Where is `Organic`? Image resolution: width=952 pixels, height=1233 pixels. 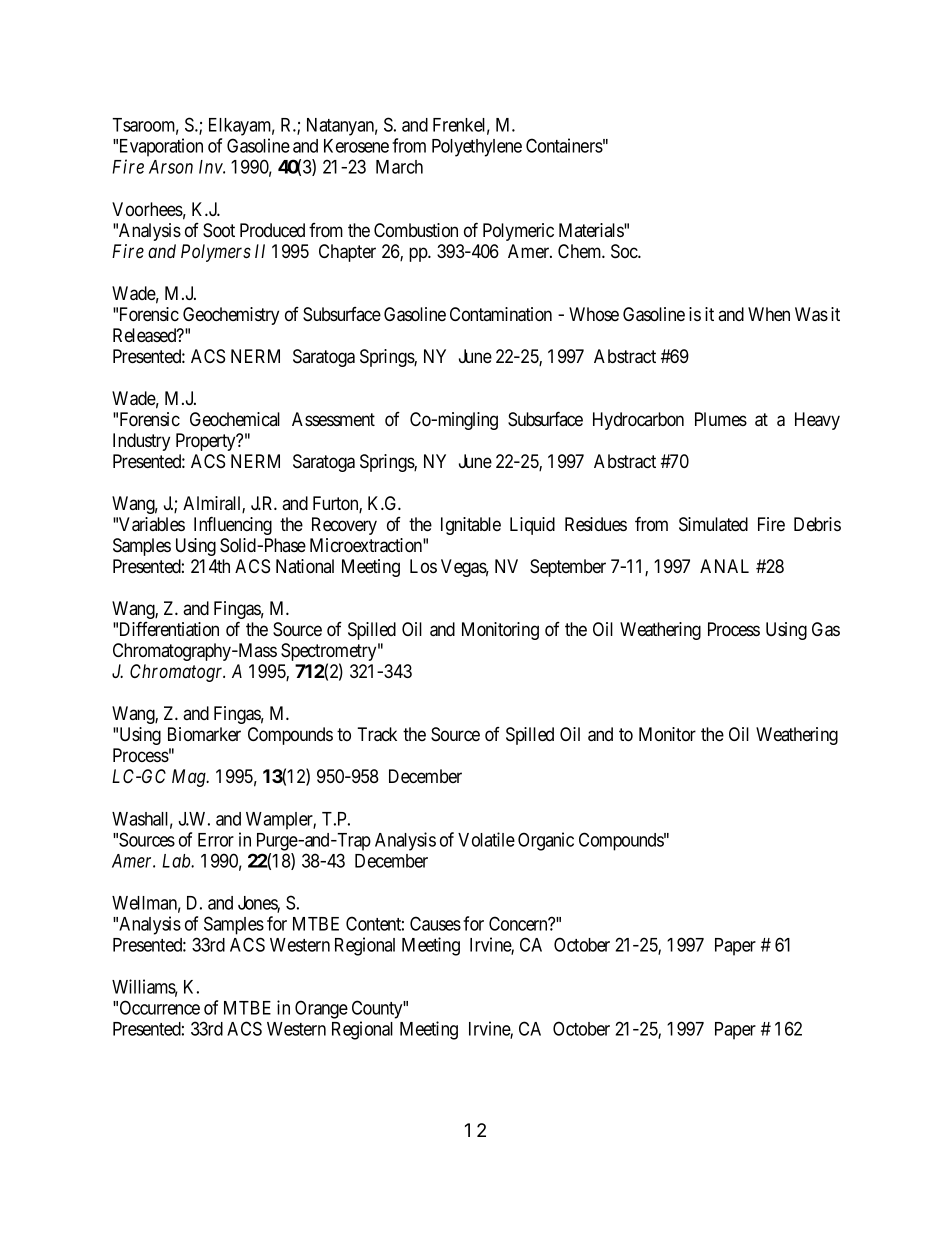
Organic is located at coordinates (546, 841).
